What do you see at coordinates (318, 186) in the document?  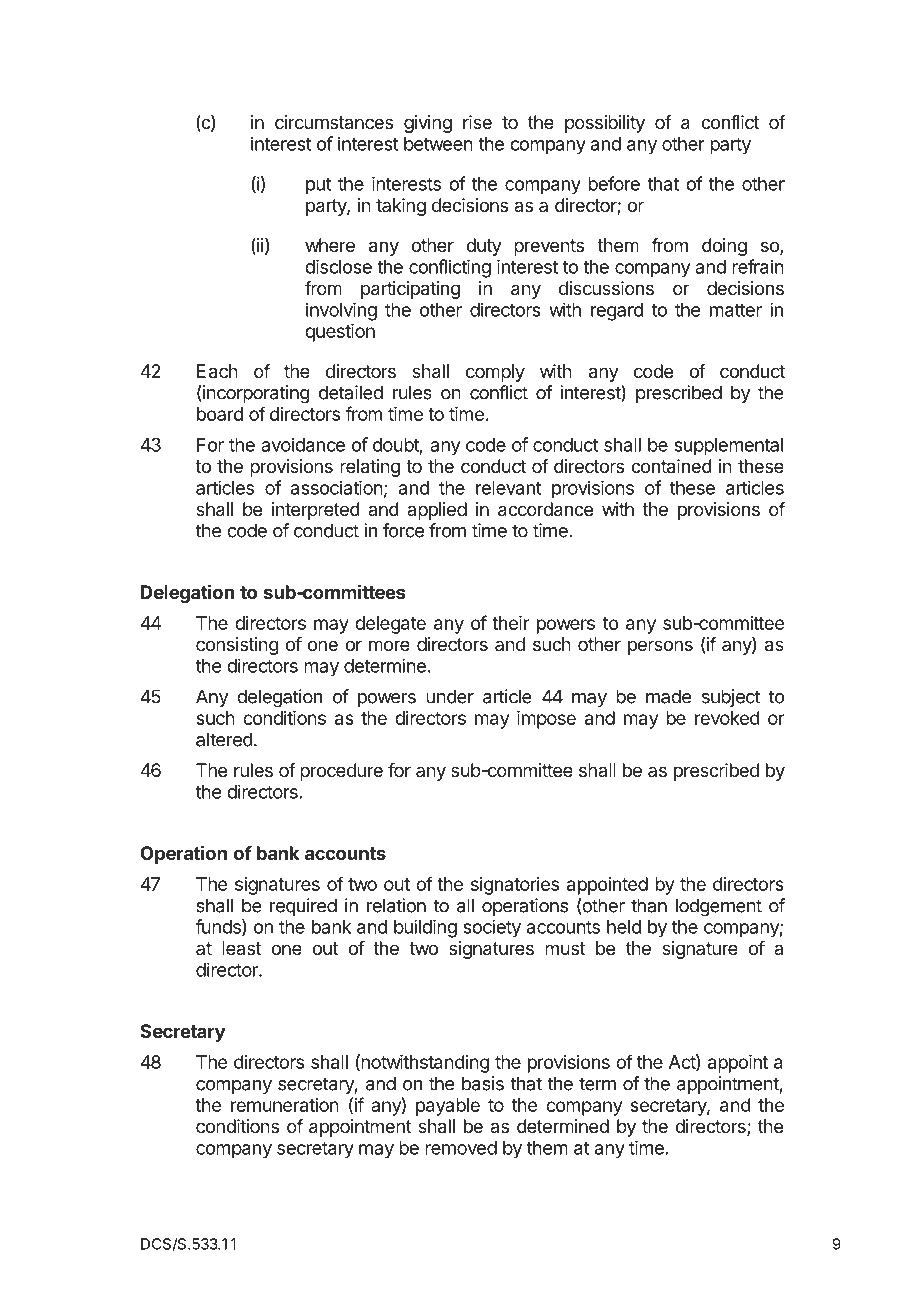 I see `put` at bounding box center [318, 186].
